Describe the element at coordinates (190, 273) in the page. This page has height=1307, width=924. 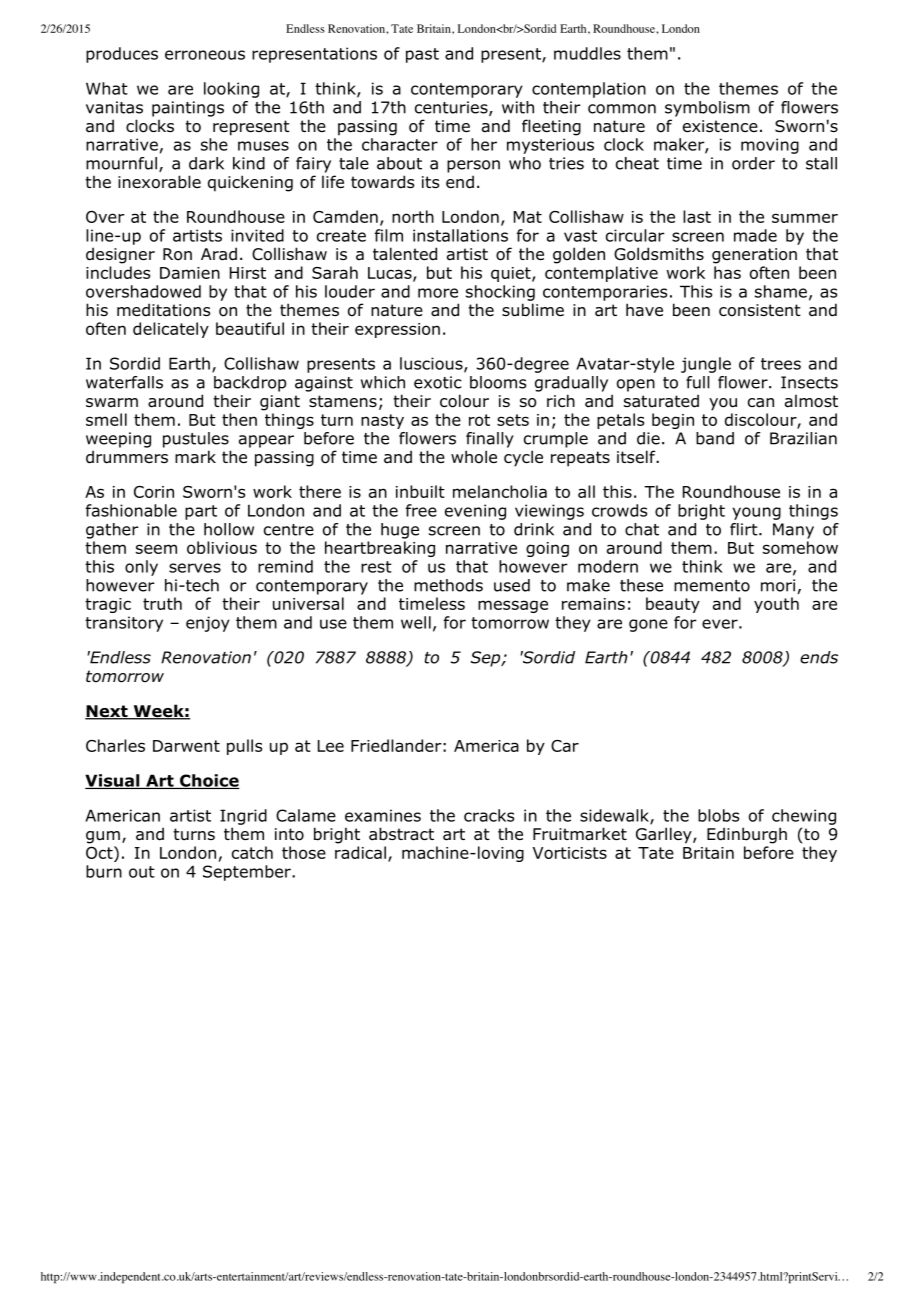
I see `Damien` at that location.
